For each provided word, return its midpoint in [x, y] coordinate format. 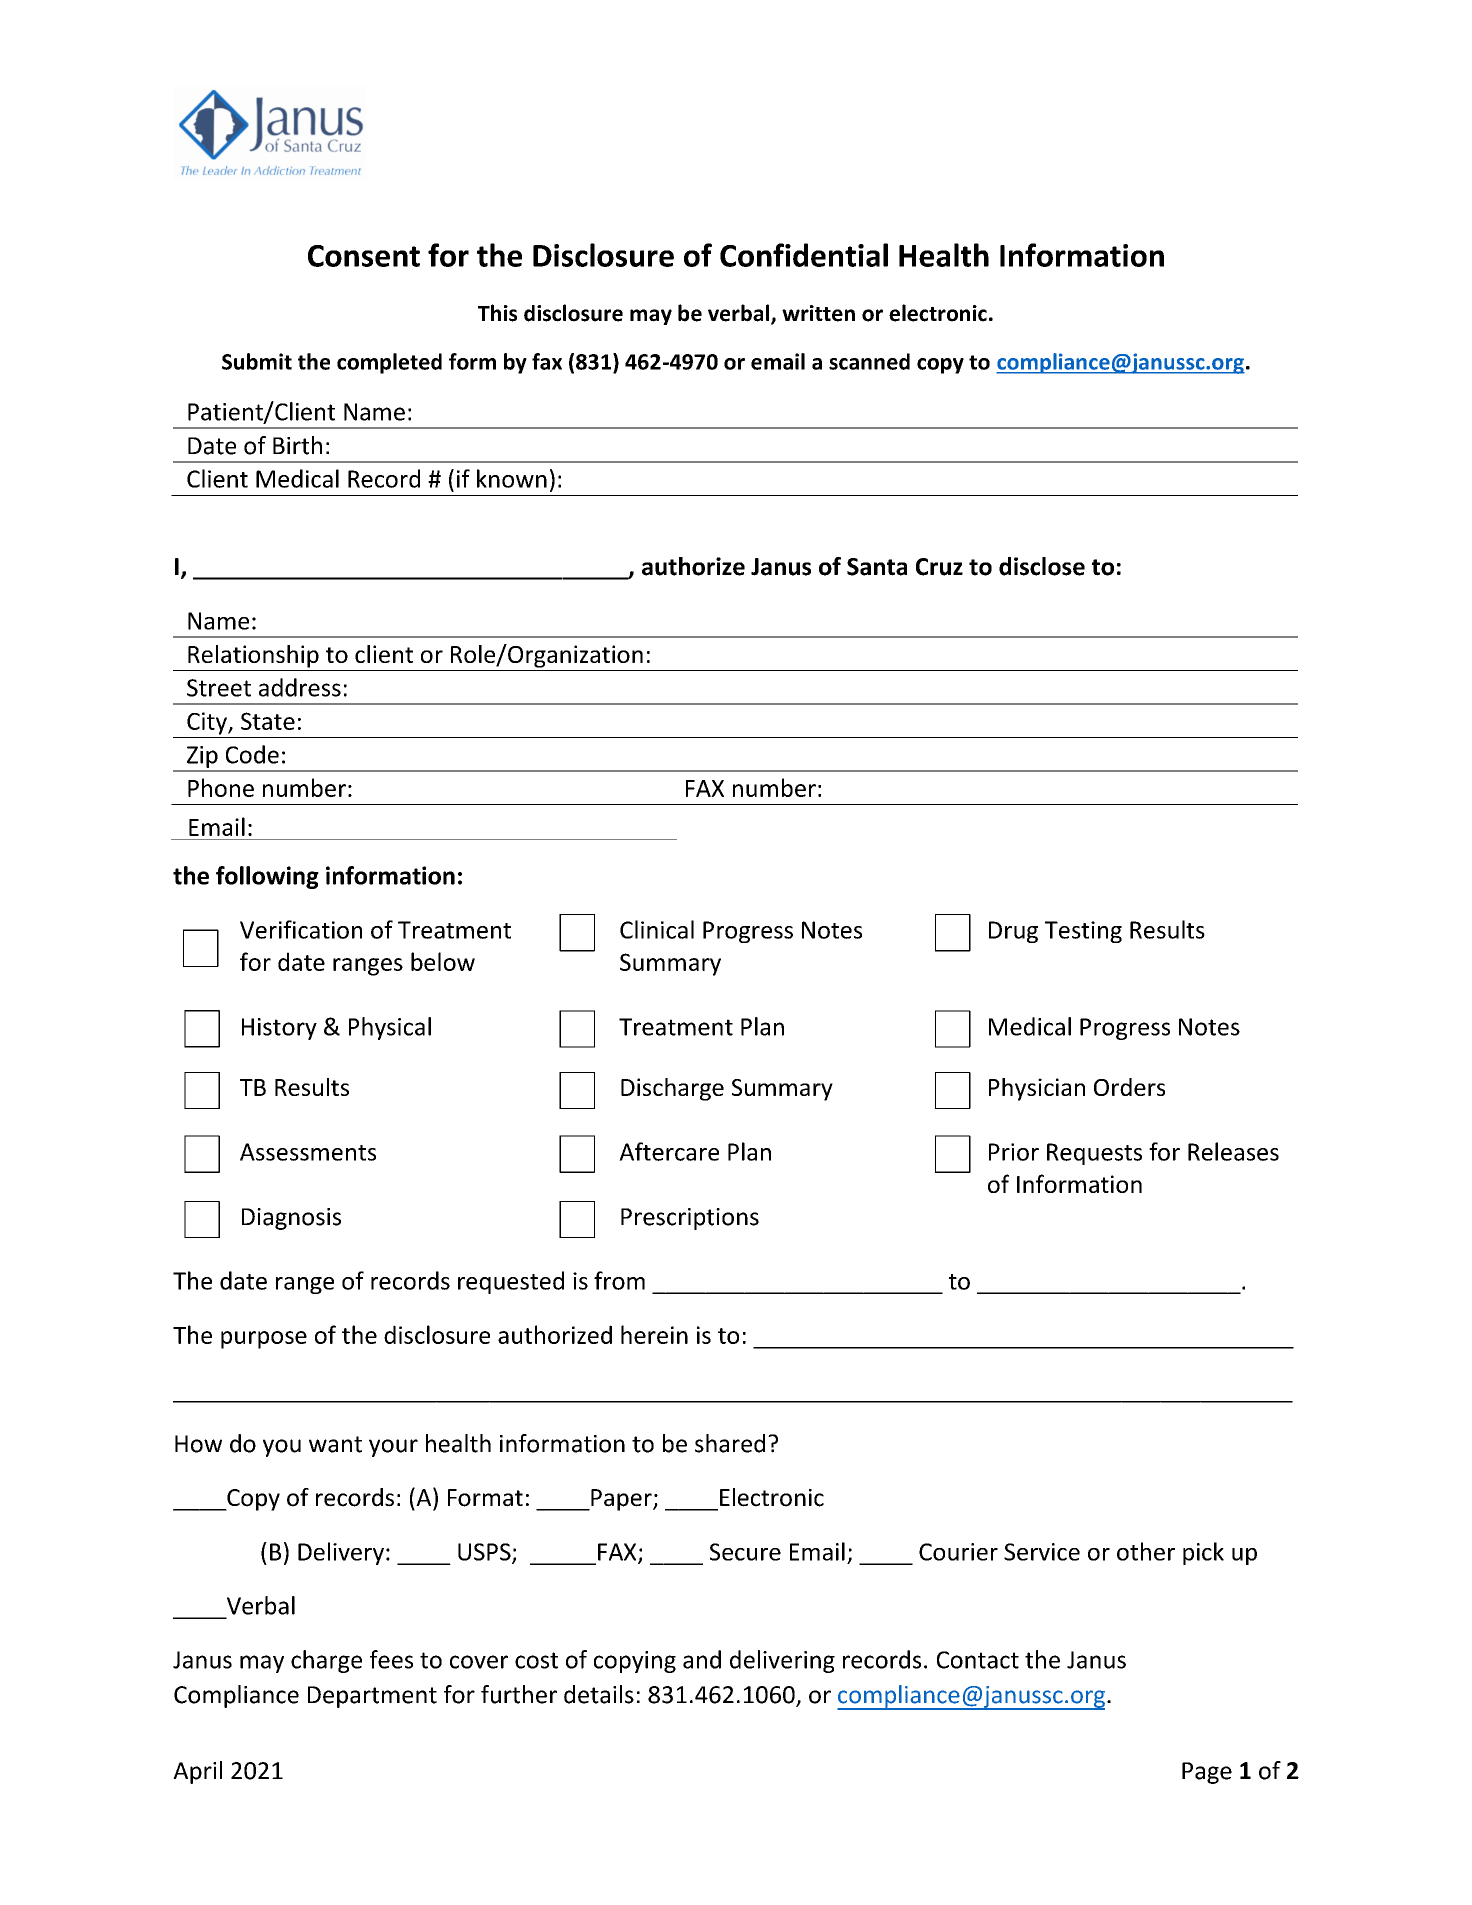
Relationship [253, 656]
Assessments [308, 1152]
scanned [869, 361]
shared [730, 1443]
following [267, 877]
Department [372, 1697]
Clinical [657, 929]
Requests [1094, 1154]
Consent [364, 256]
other [1146, 1551]
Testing [1083, 932]
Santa [877, 567]
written [818, 313]
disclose [1042, 566]
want [335, 1444]
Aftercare [669, 1151]
